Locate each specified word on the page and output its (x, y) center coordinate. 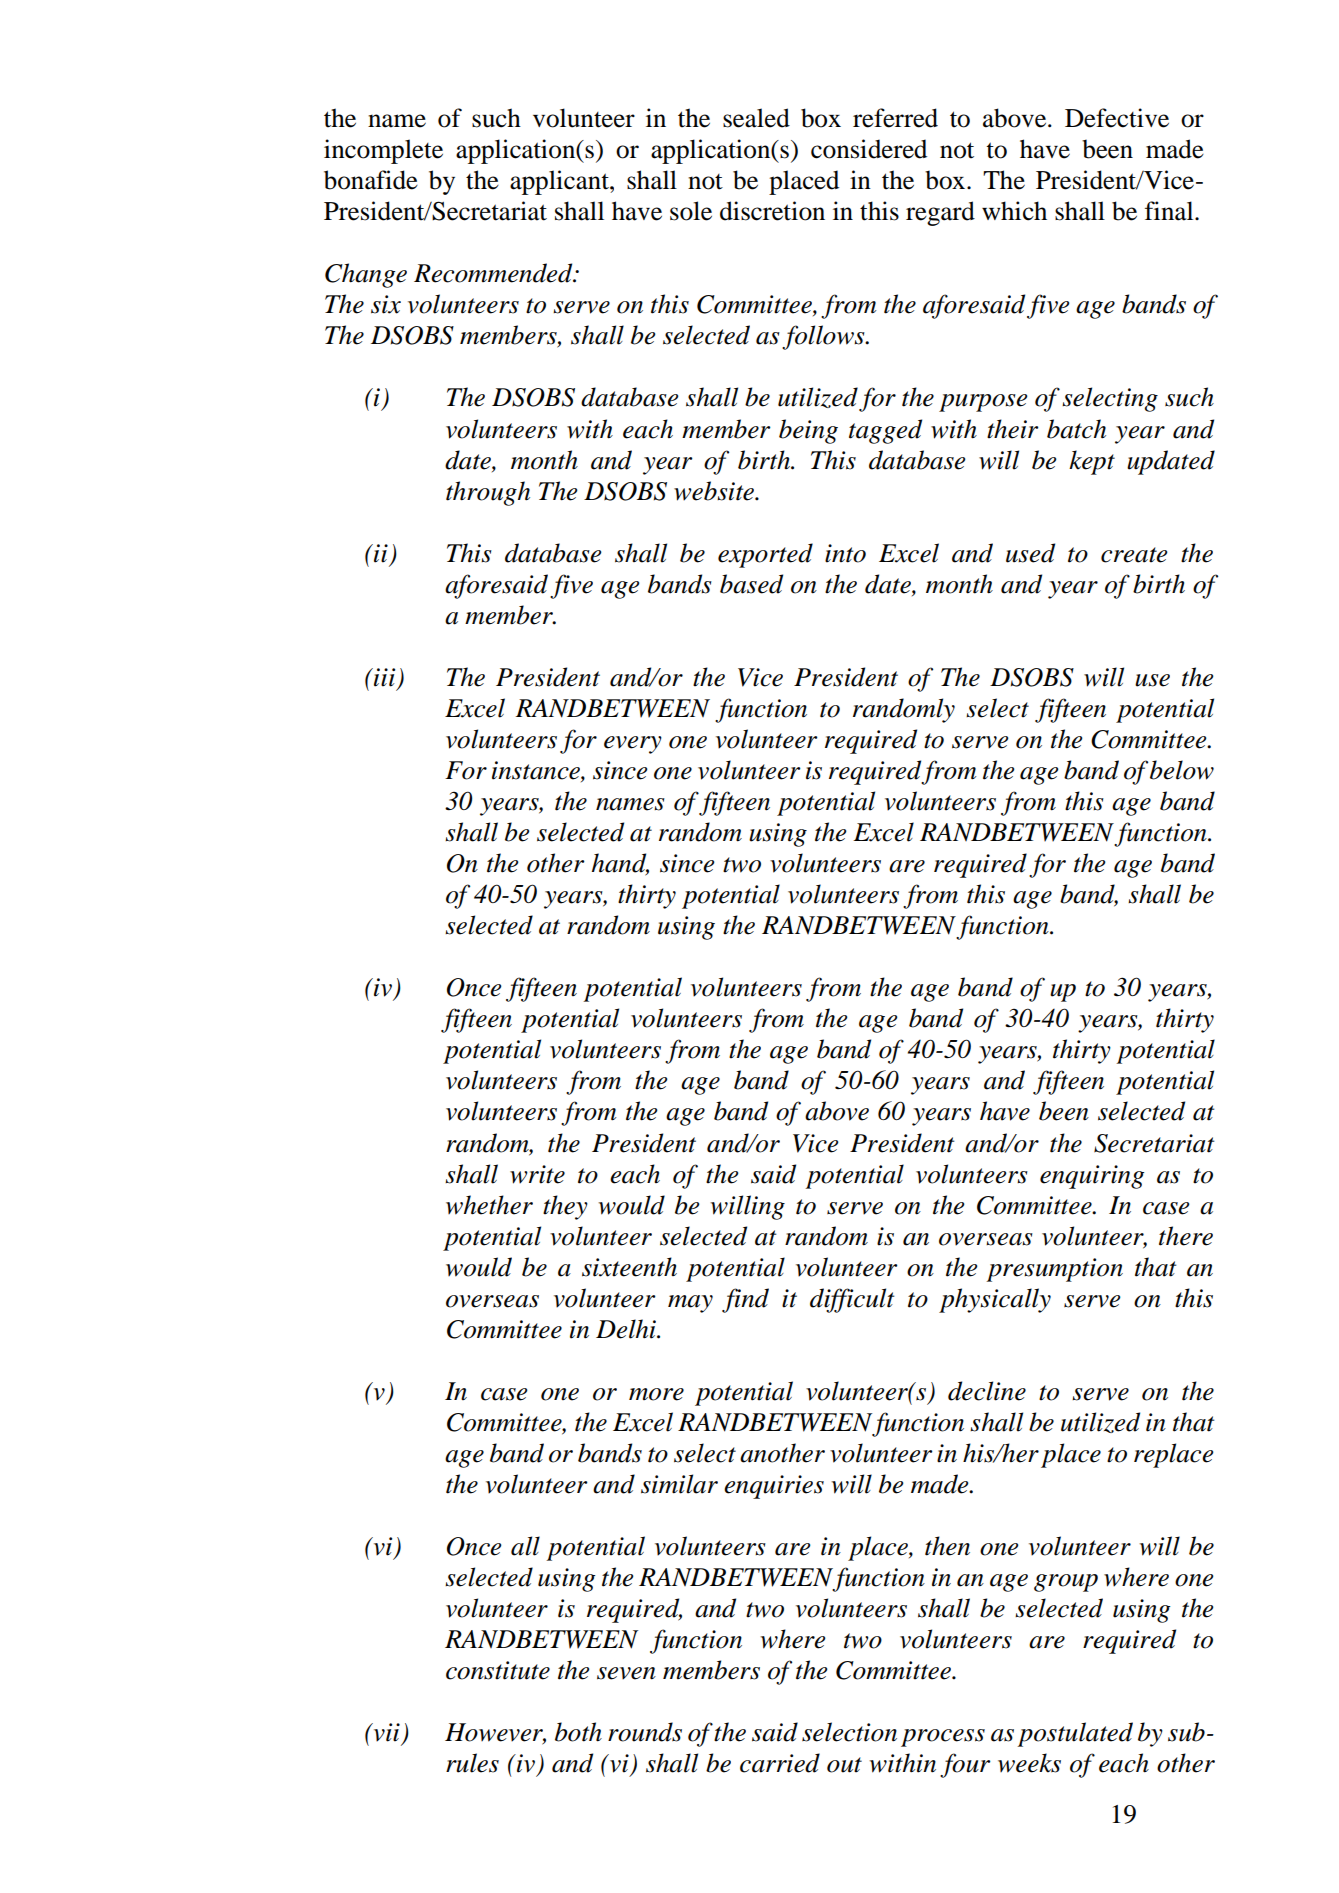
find (745, 1300)
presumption (1054, 1270)
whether (489, 1205)
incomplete (383, 151)
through (488, 493)
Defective (1117, 118)
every (633, 745)
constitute (498, 1670)
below (1182, 770)
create (1134, 555)
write (537, 1174)
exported (765, 555)
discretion (772, 211)
